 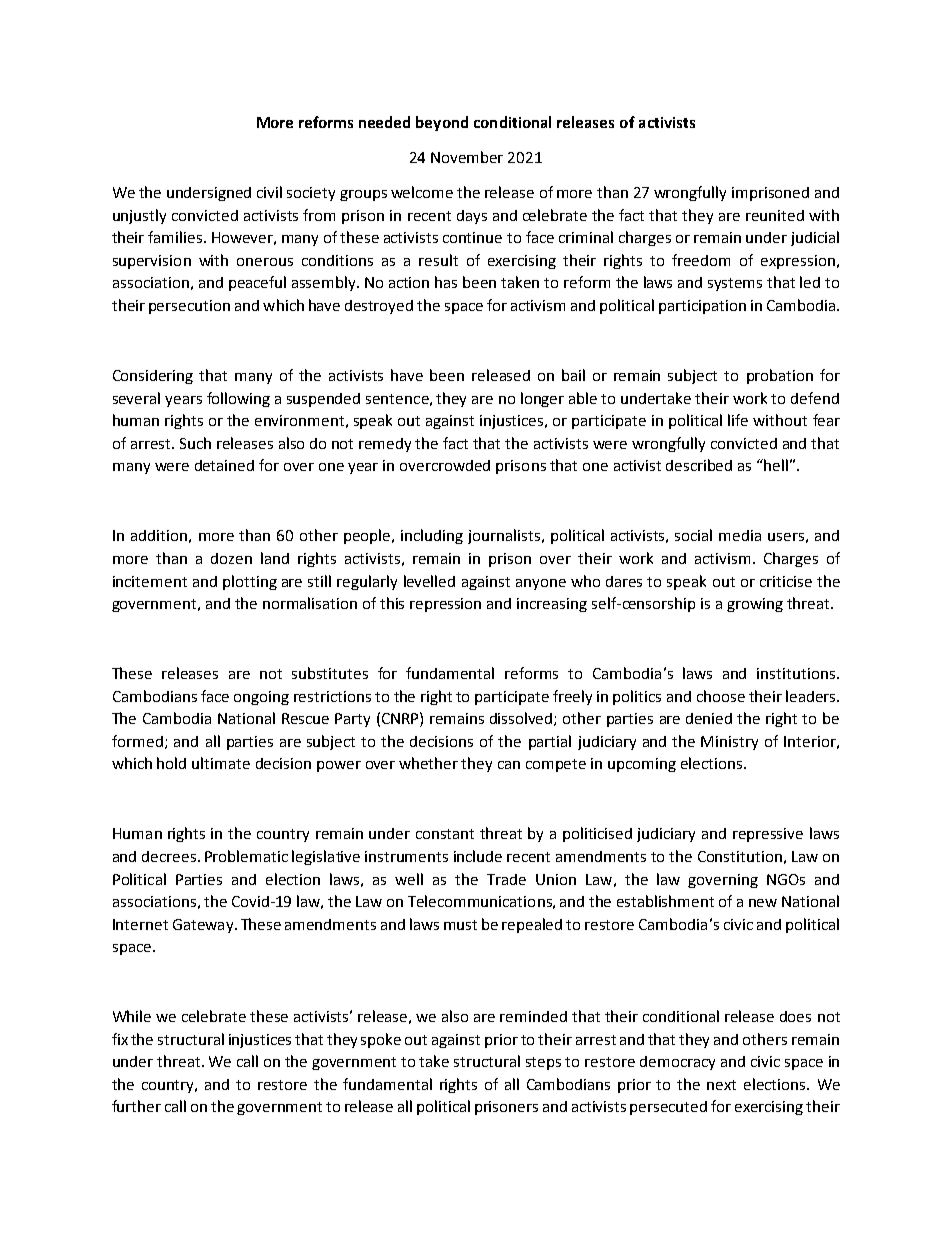 I want to click on reunited, so click(x=775, y=215).
